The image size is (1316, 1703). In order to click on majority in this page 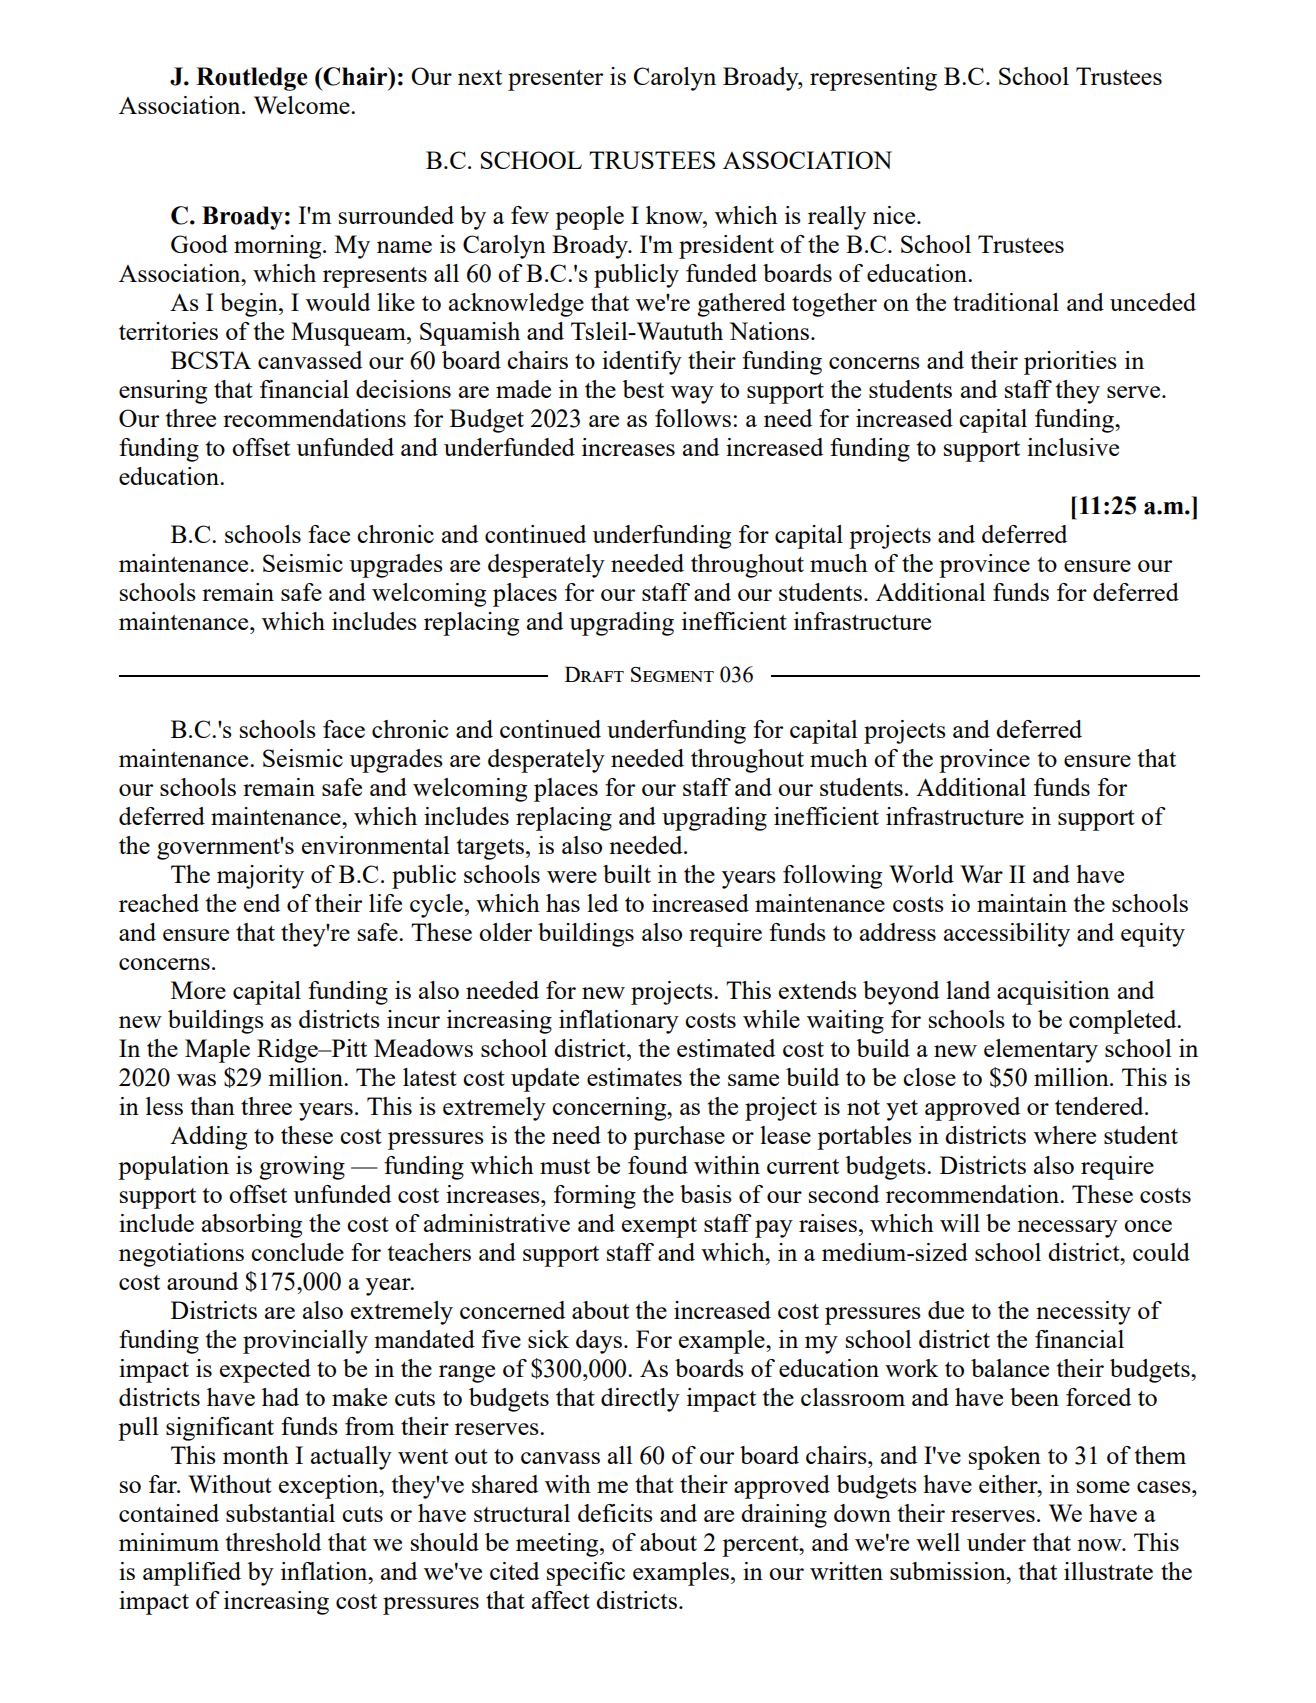, I will do `click(260, 877)`.
